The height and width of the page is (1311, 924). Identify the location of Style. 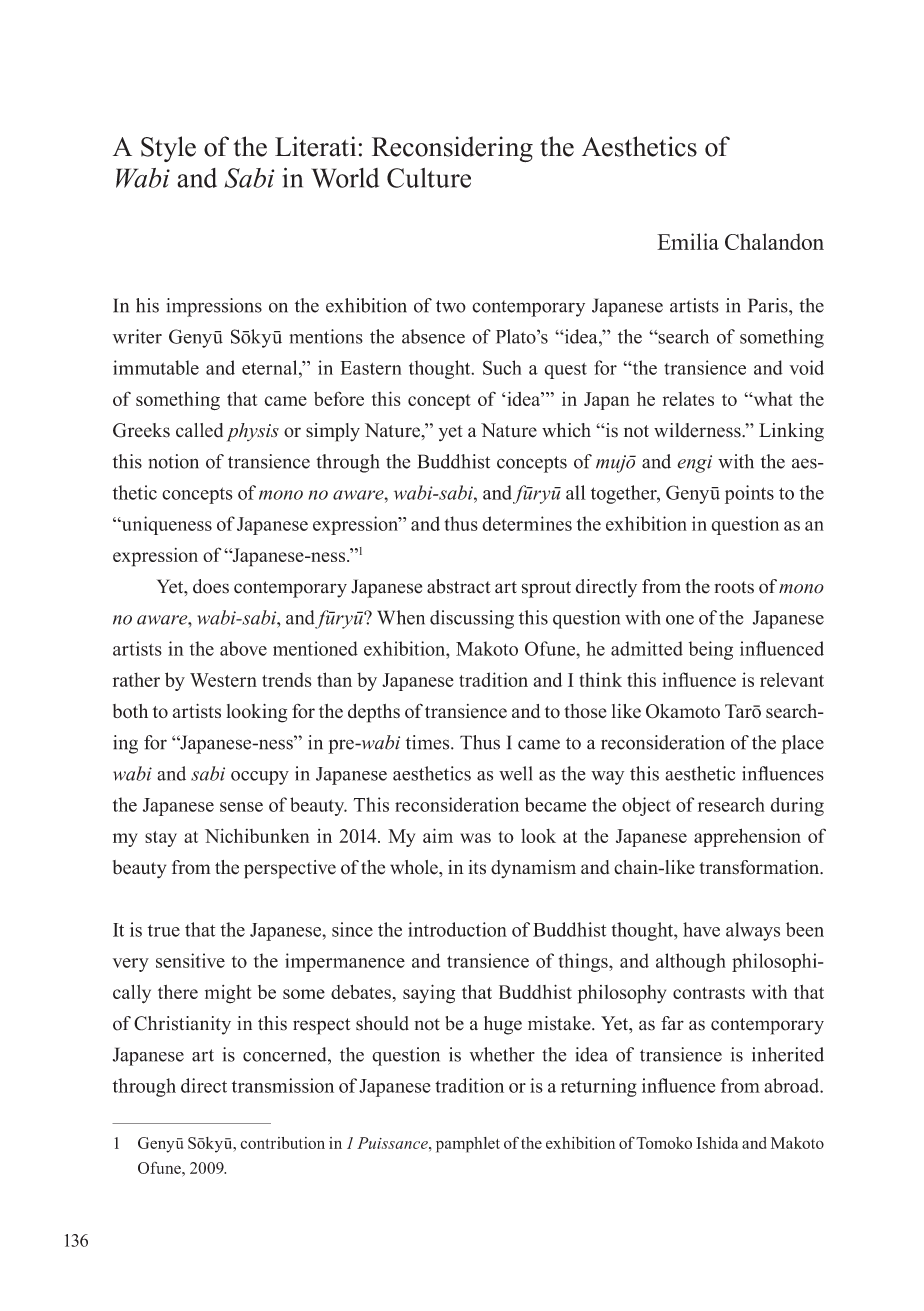
(168, 149).
